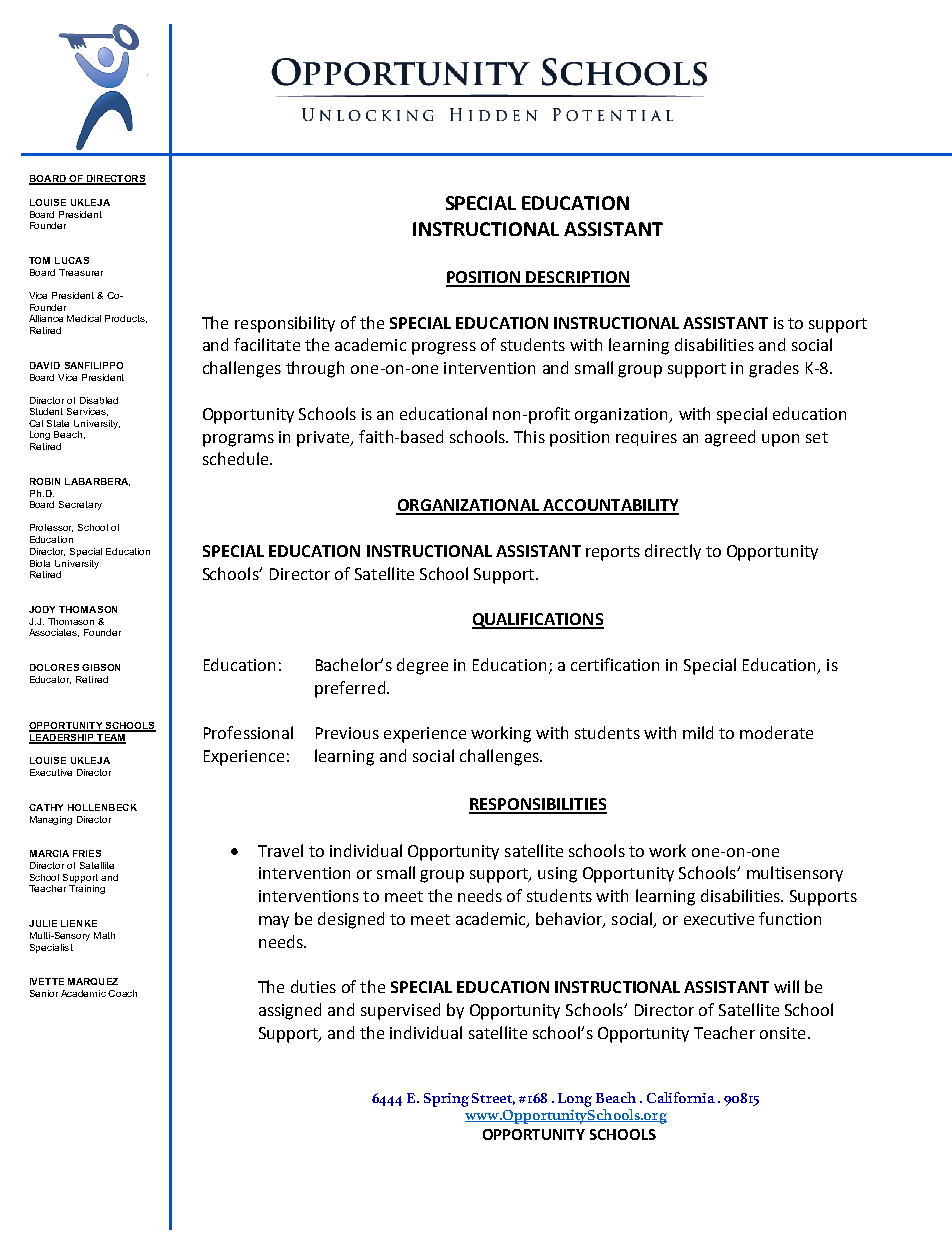 The width and height of the screenshot is (952, 1233). Describe the element at coordinates (446, 1100) in the screenshot. I see `Spring` at that location.
